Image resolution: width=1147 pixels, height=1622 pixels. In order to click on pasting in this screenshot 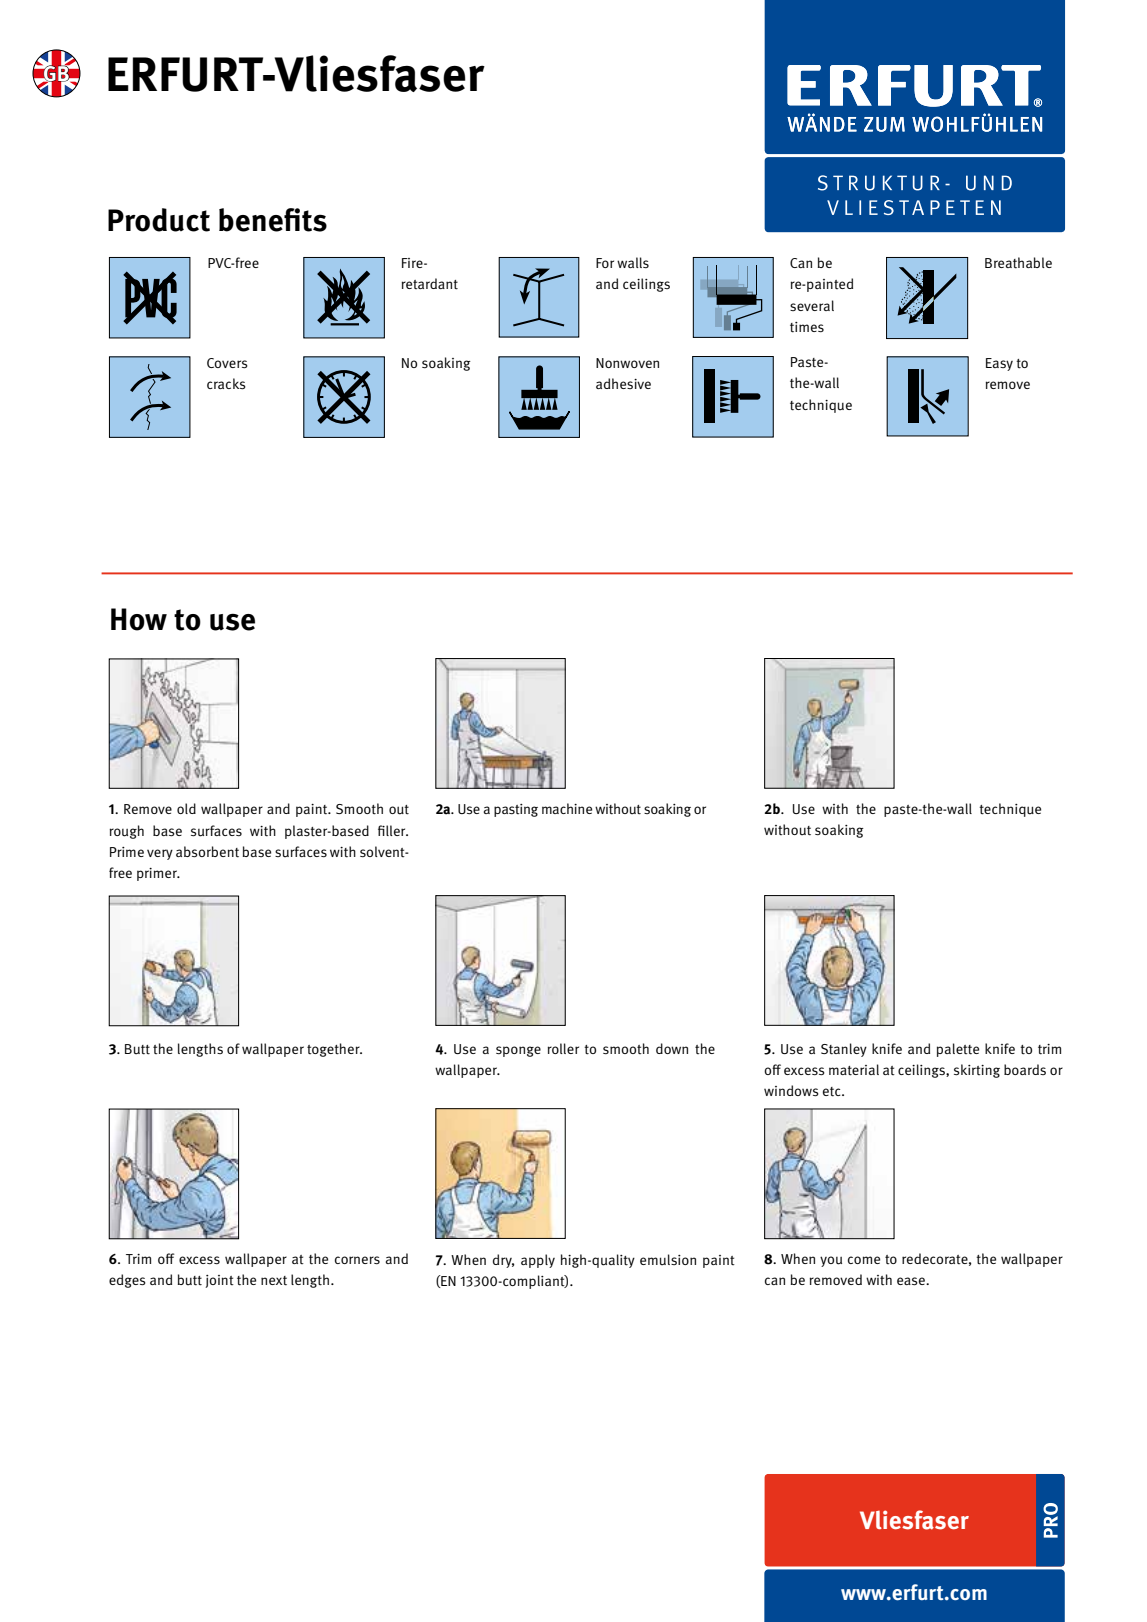, I will do `click(516, 810)`.
